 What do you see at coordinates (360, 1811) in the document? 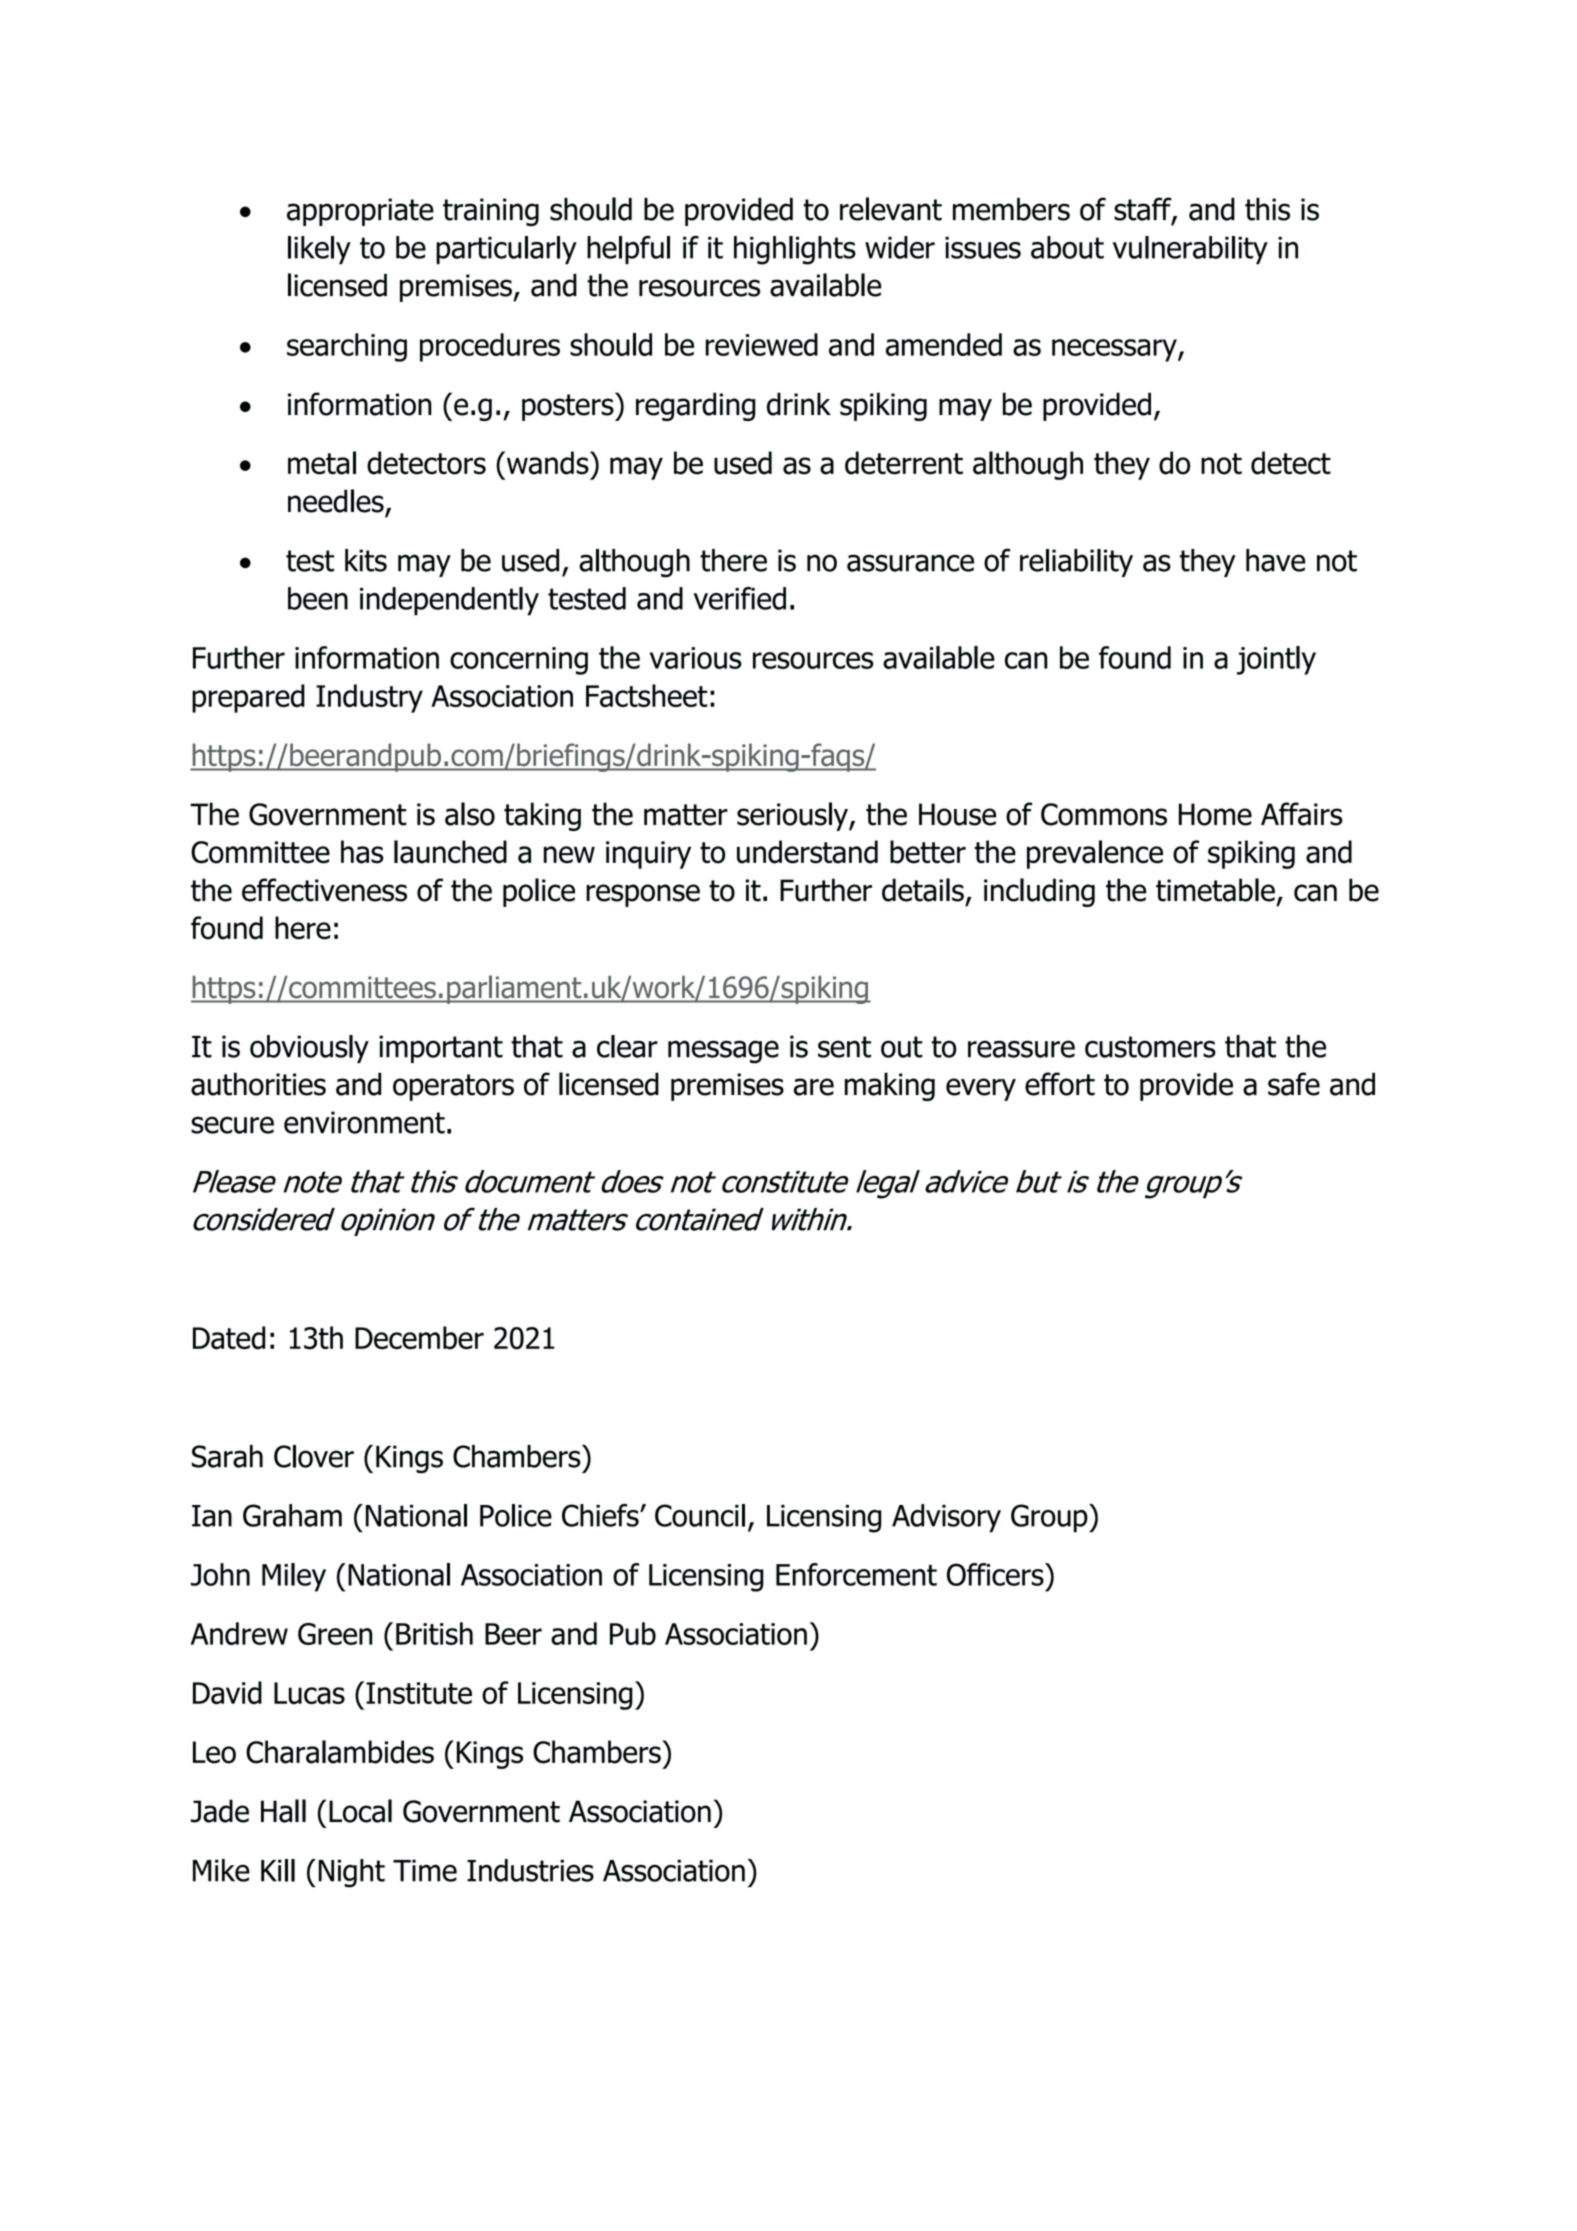
I see `Local` at bounding box center [360, 1811].
